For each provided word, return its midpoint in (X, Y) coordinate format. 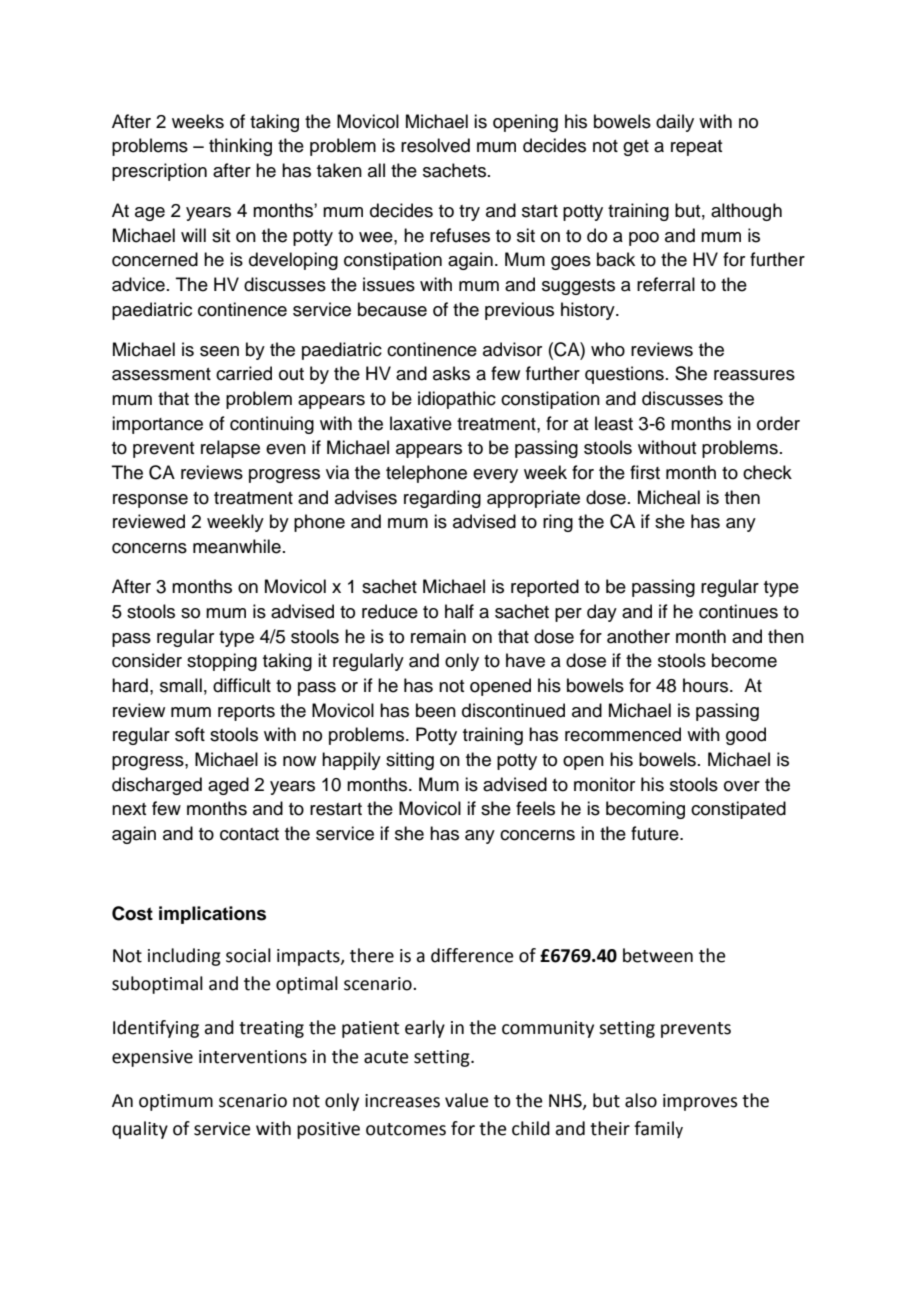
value (467, 1100)
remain (438, 636)
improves (700, 1102)
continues (738, 611)
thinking (240, 147)
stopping (222, 662)
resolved (435, 145)
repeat (696, 148)
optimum (176, 1102)
